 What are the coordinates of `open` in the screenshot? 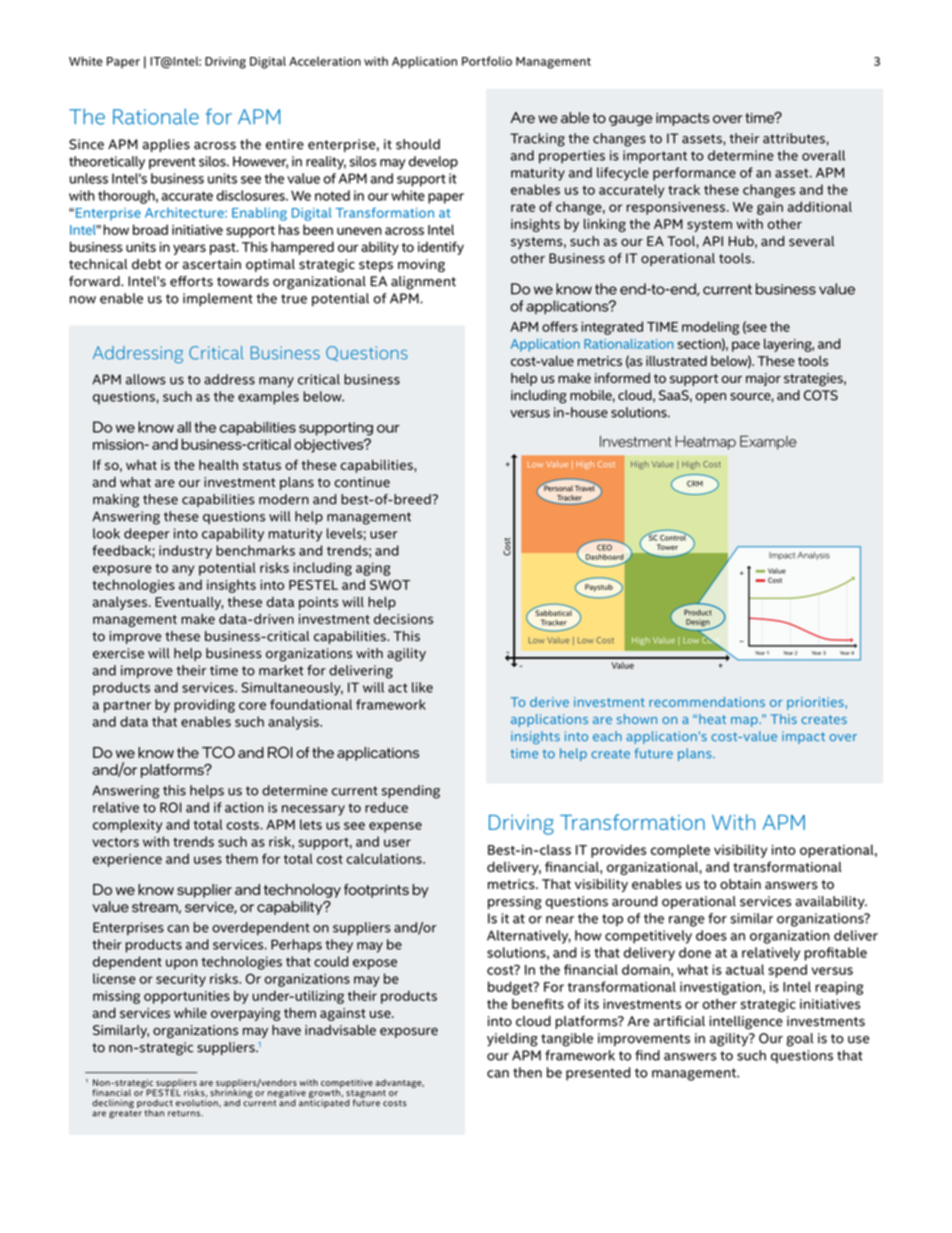 It's located at (710, 398).
